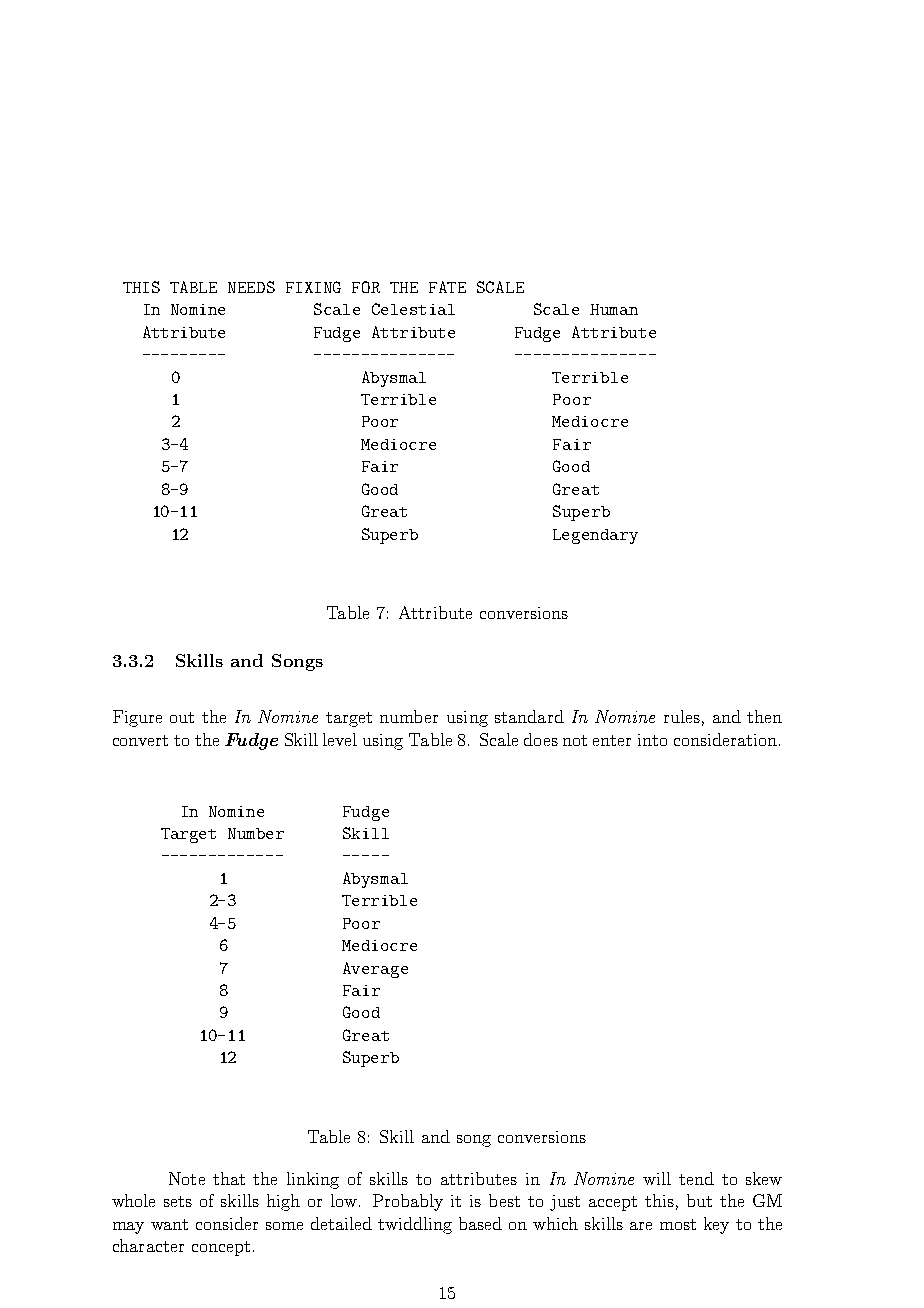  I want to click on Legendary, so click(595, 536).
